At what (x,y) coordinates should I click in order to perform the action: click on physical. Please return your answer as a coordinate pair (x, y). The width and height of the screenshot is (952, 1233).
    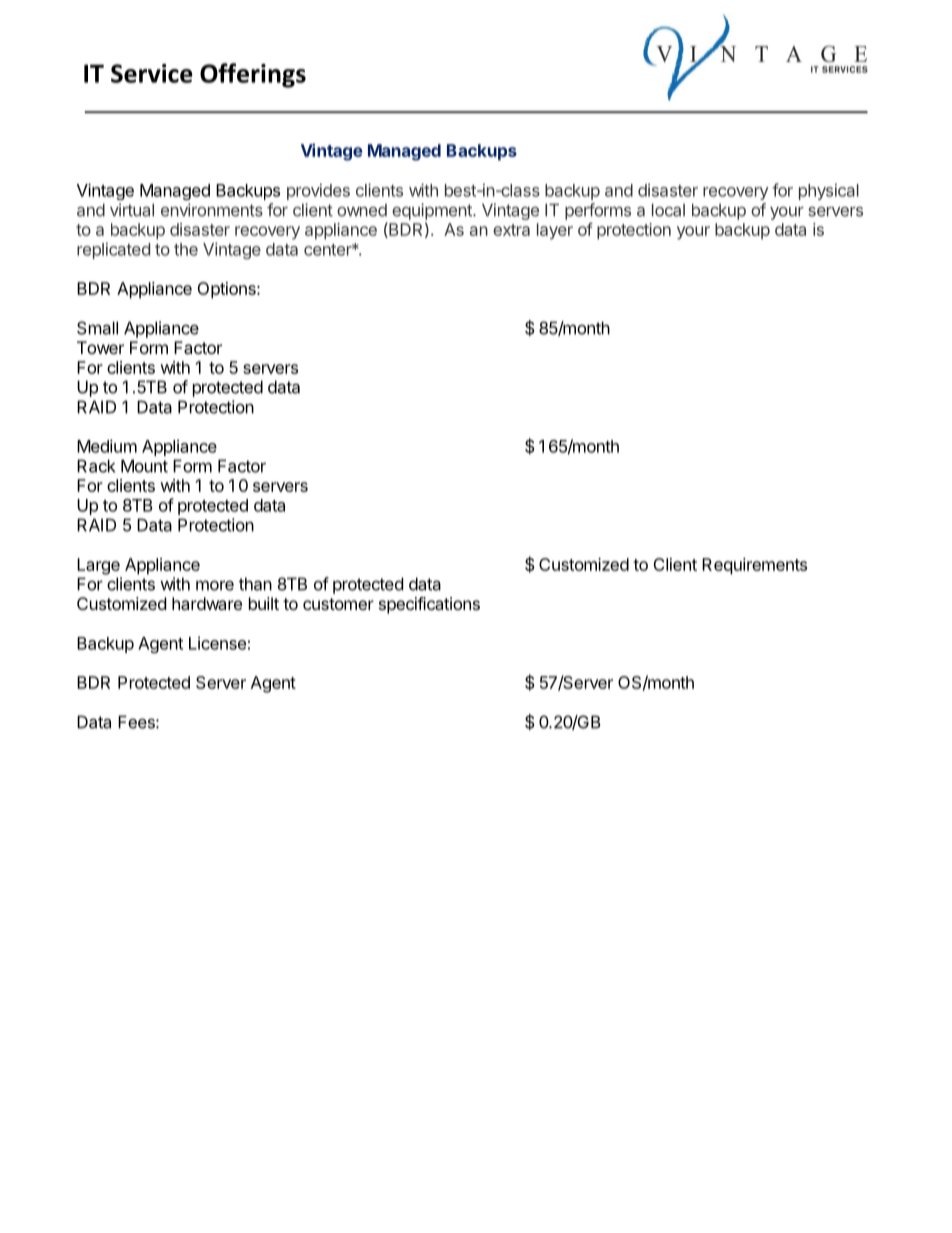
    Looking at the image, I should click on (829, 191).
